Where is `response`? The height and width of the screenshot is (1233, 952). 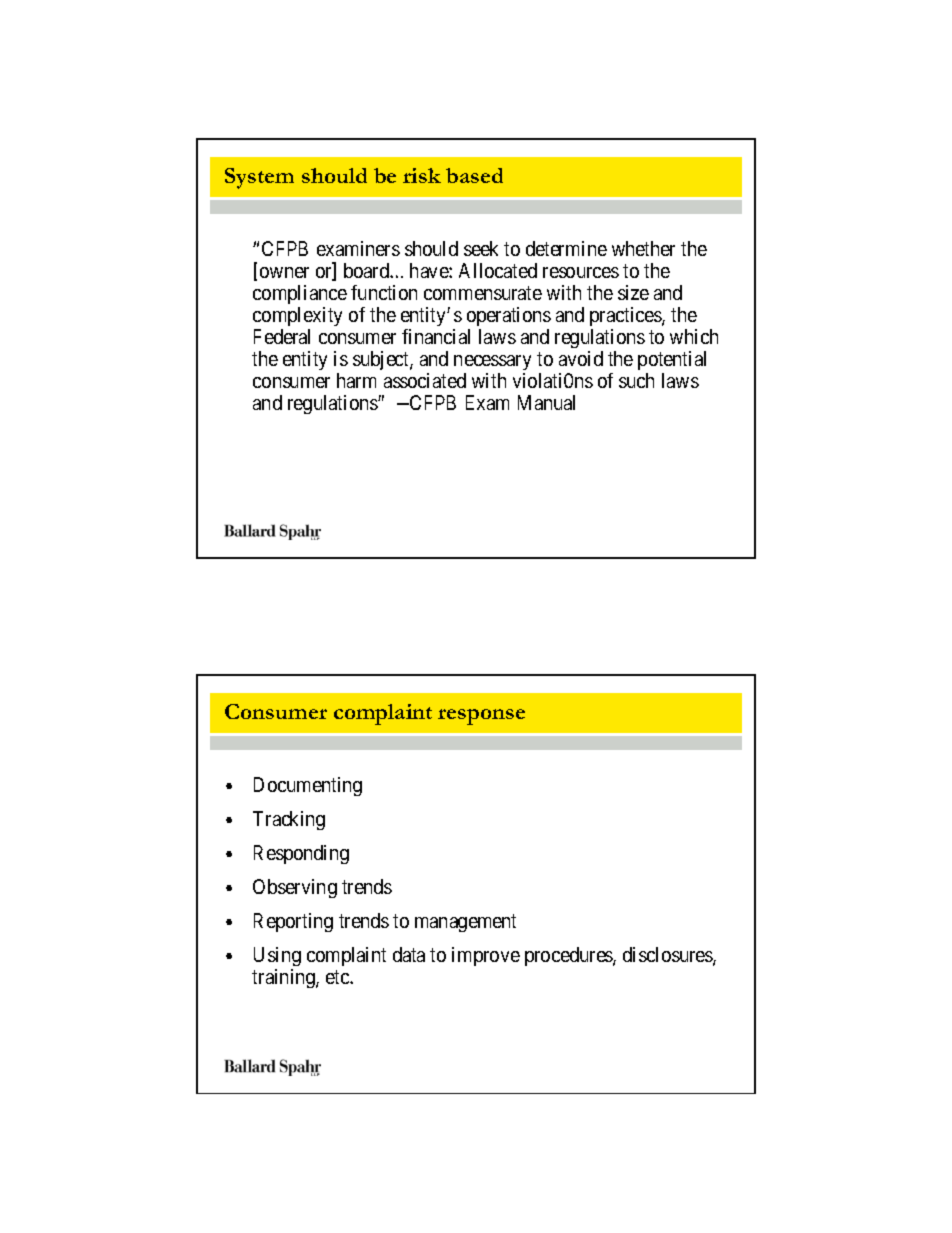
response is located at coordinates (481, 717).
